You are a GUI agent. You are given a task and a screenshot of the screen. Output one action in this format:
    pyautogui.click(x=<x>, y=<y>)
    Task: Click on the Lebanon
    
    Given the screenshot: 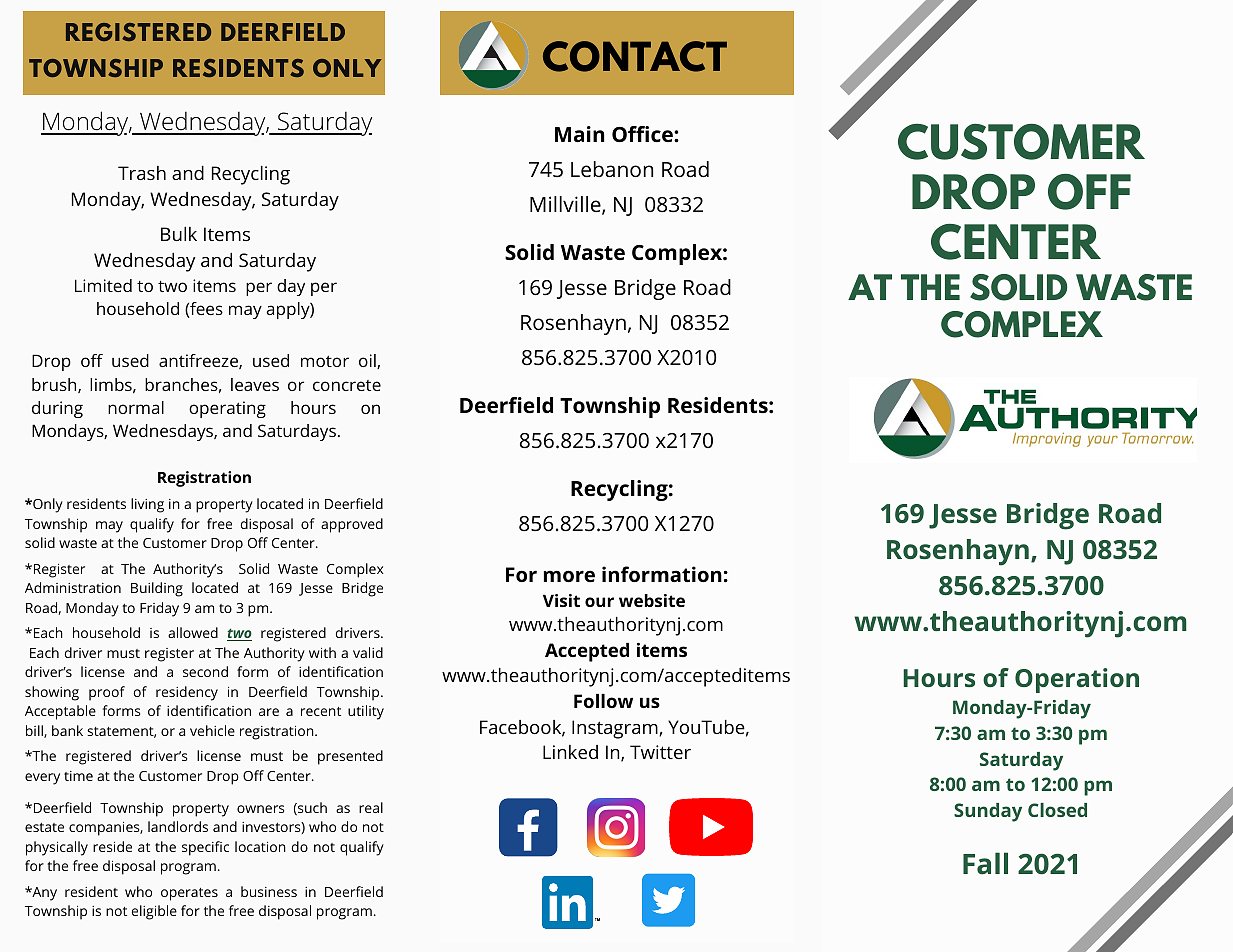 What is the action you would take?
    pyautogui.click(x=612, y=169)
